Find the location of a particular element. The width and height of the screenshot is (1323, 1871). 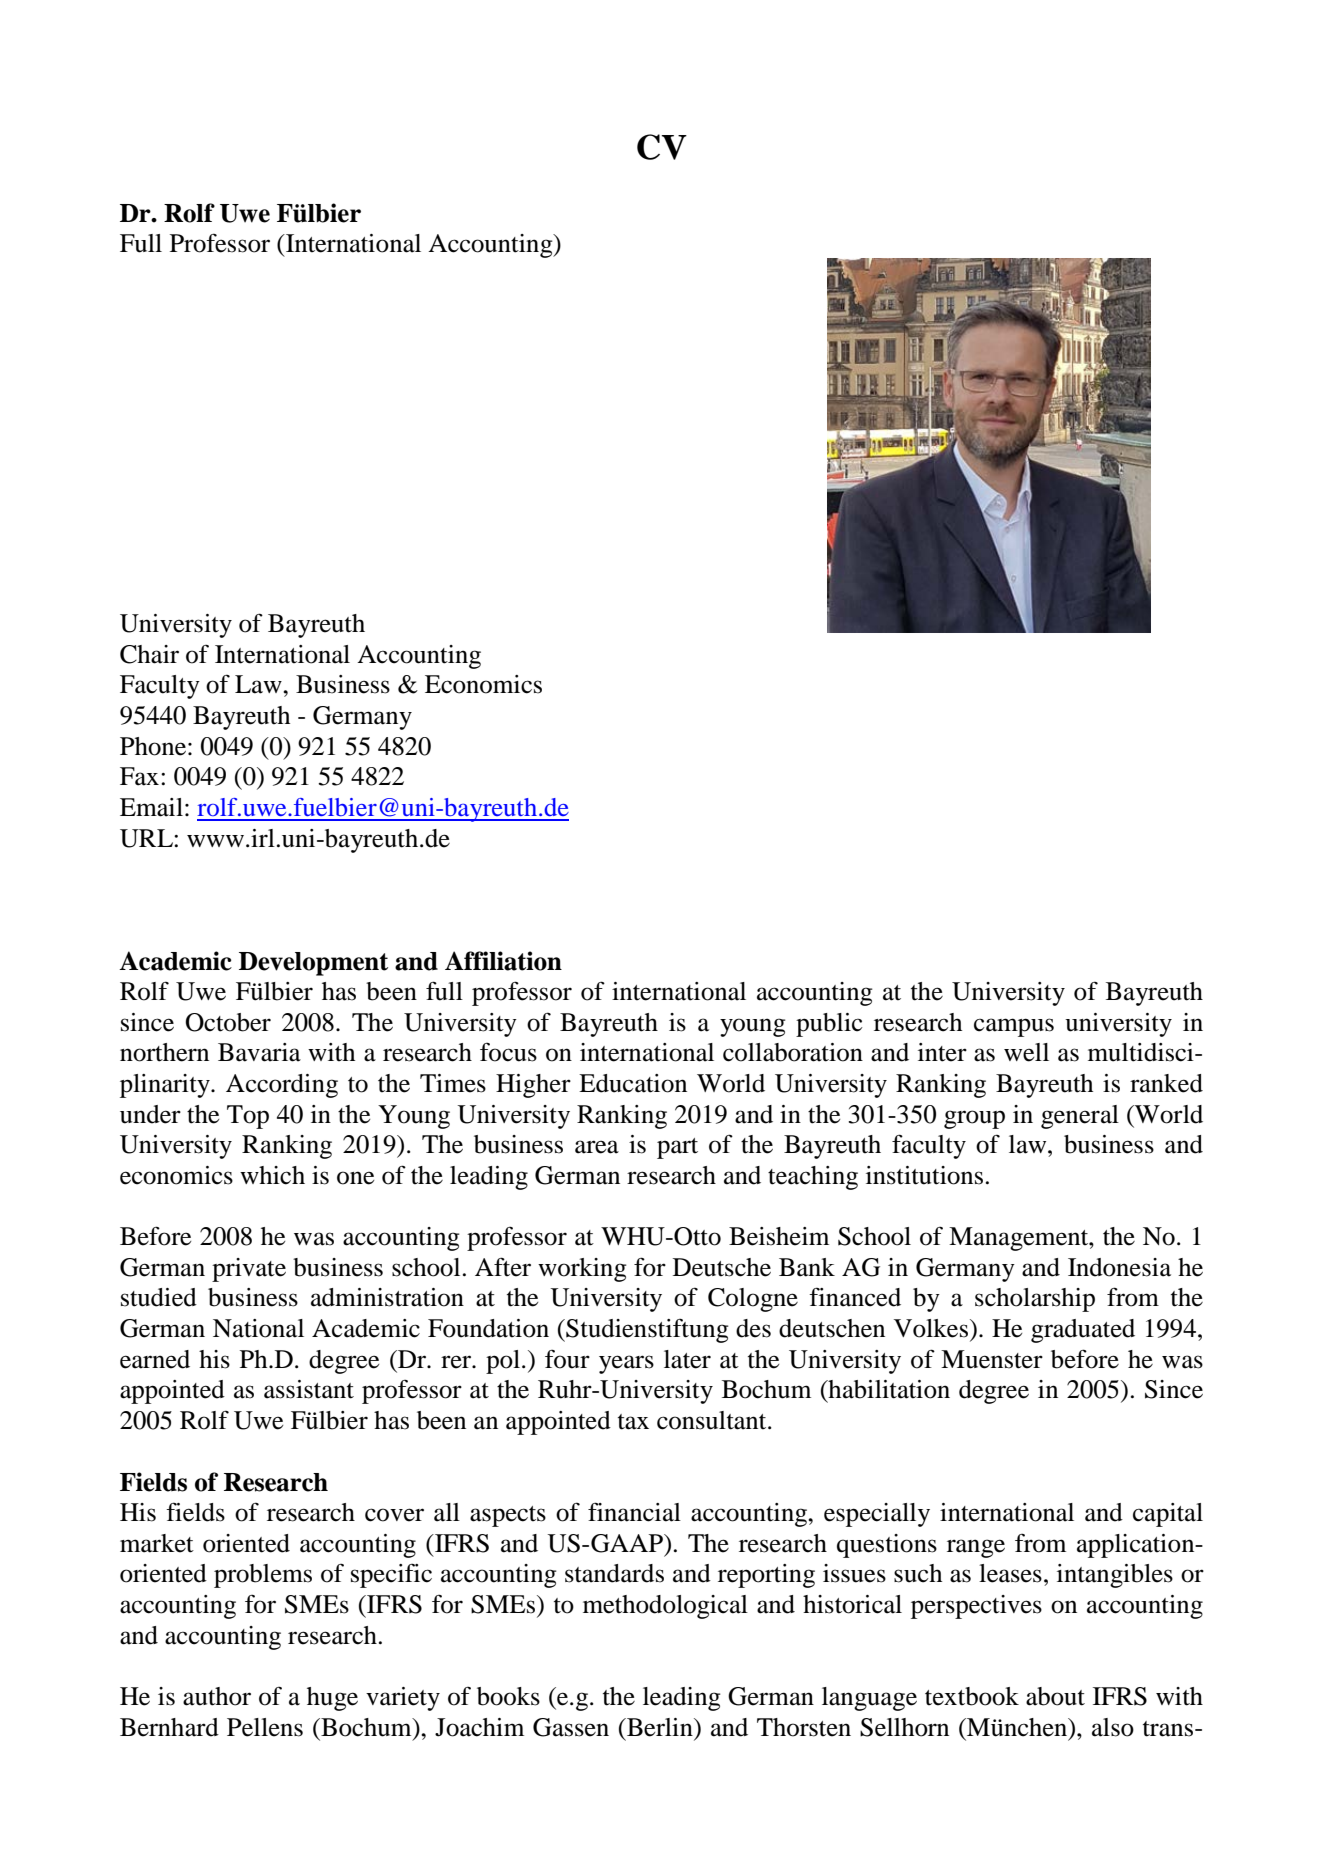

campus is located at coordinates (1014, 1027).
